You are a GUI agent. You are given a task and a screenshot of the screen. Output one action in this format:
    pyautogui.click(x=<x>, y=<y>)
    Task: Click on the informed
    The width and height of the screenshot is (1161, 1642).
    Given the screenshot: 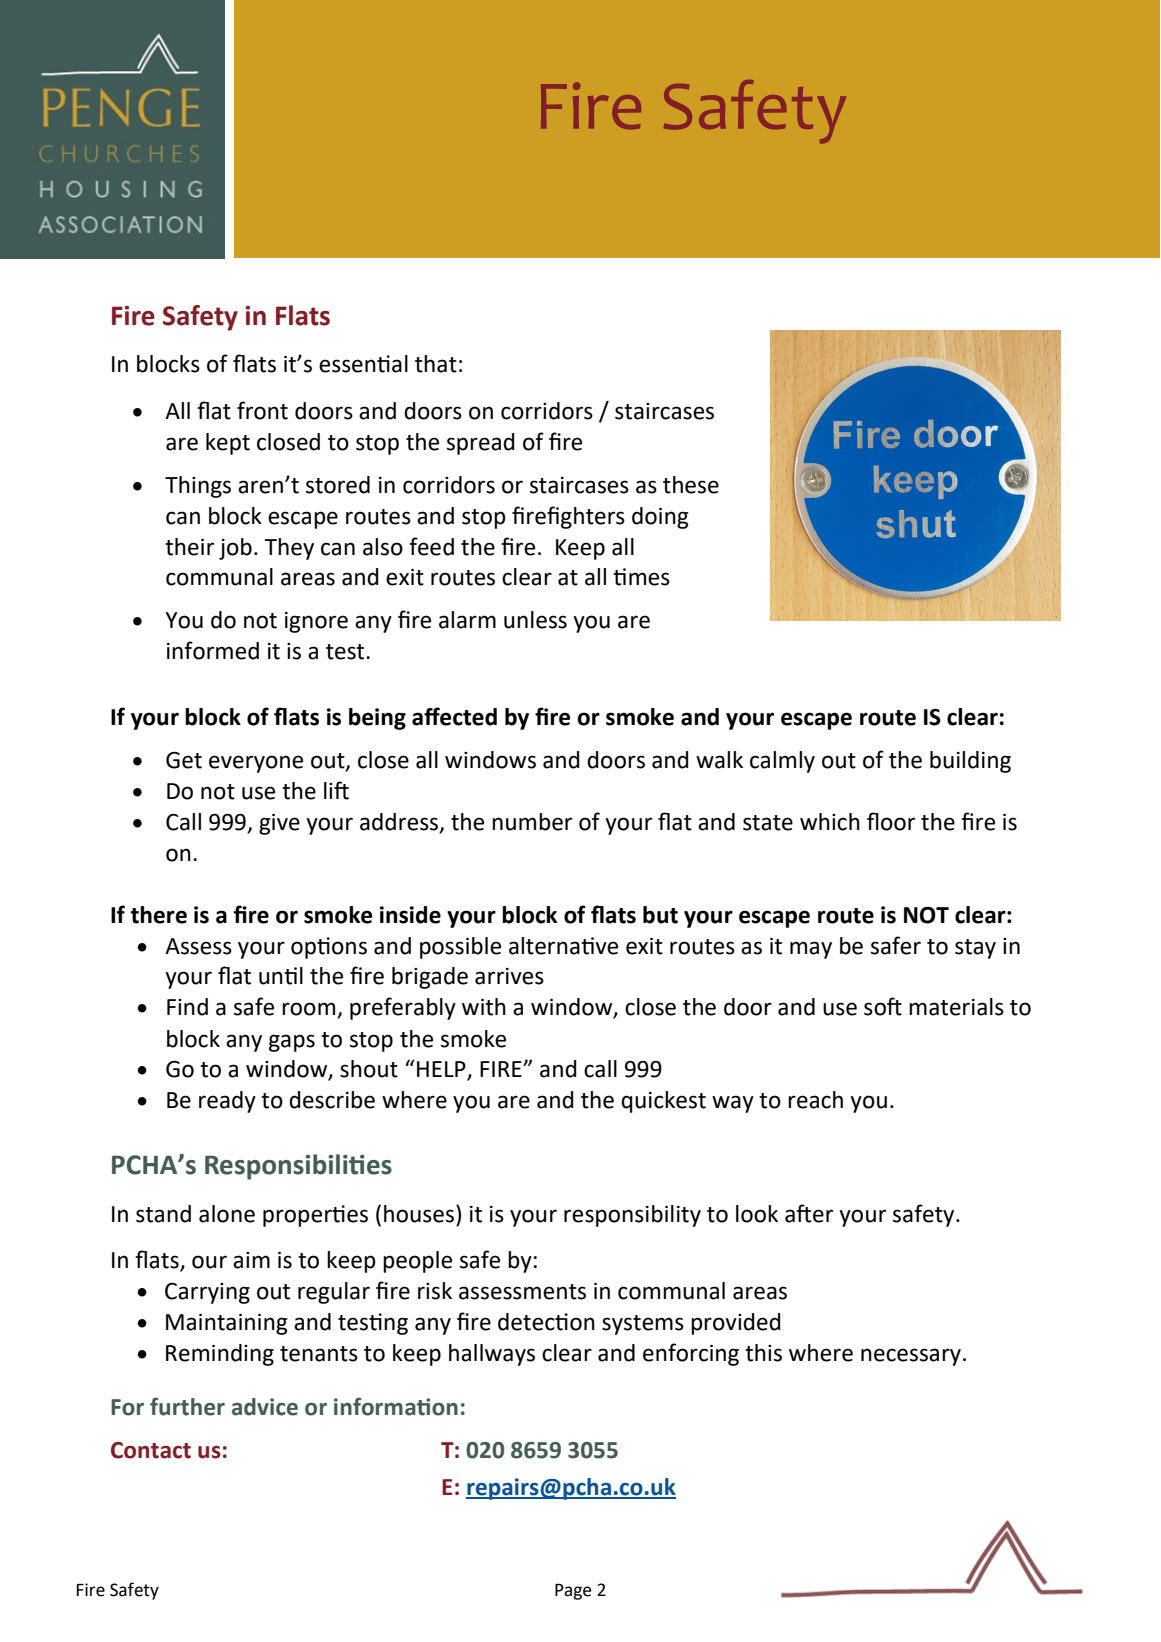 What is the action you would take?
    pyautogui.click(x=213, y=650)
